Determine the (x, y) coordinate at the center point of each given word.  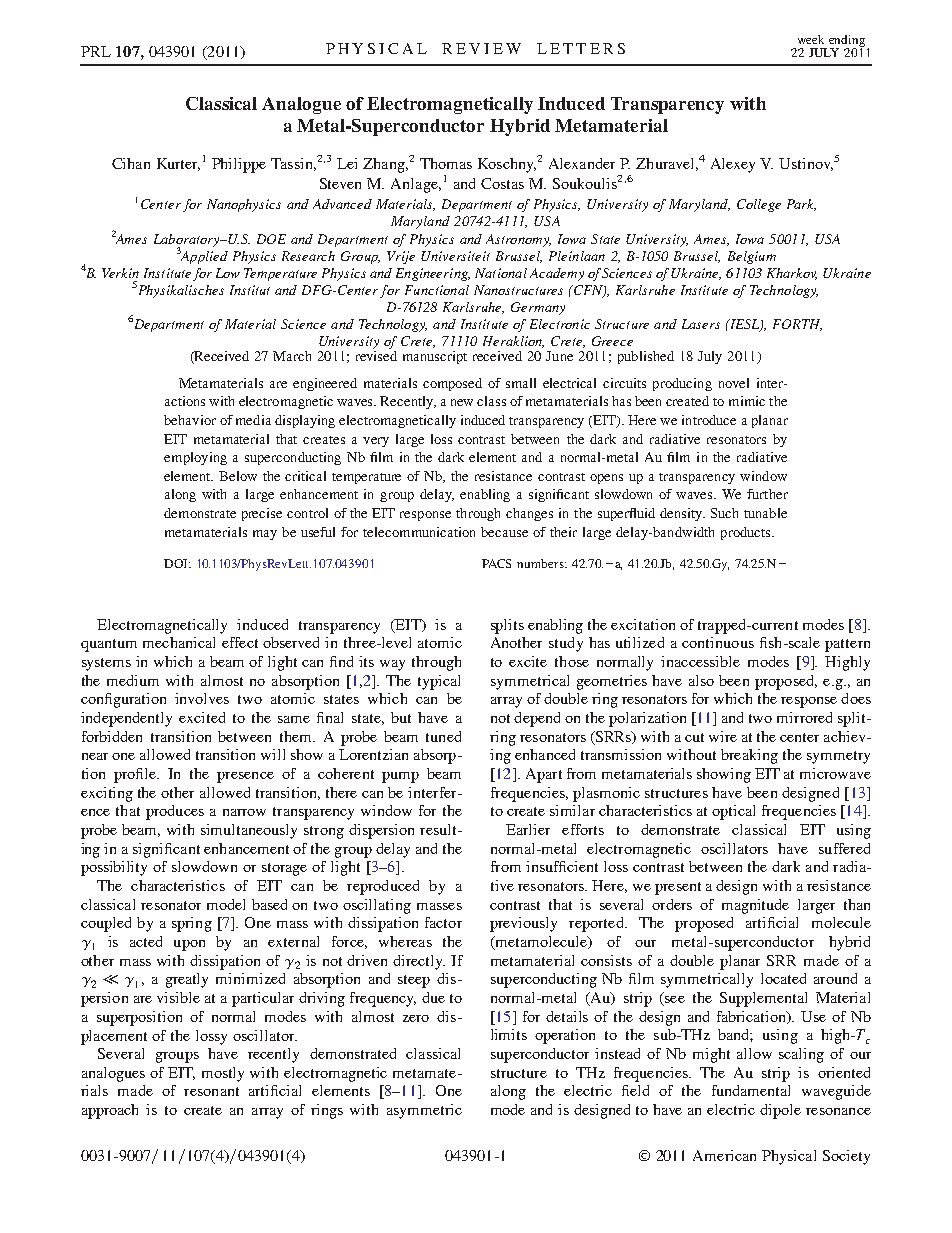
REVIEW (481, 48)
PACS (496, 563)
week (811, 39)
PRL (96, 51)
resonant (211, 1091)
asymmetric (424, 1111)
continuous (718, 642)
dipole (780, 1111)
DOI (177, 563)
